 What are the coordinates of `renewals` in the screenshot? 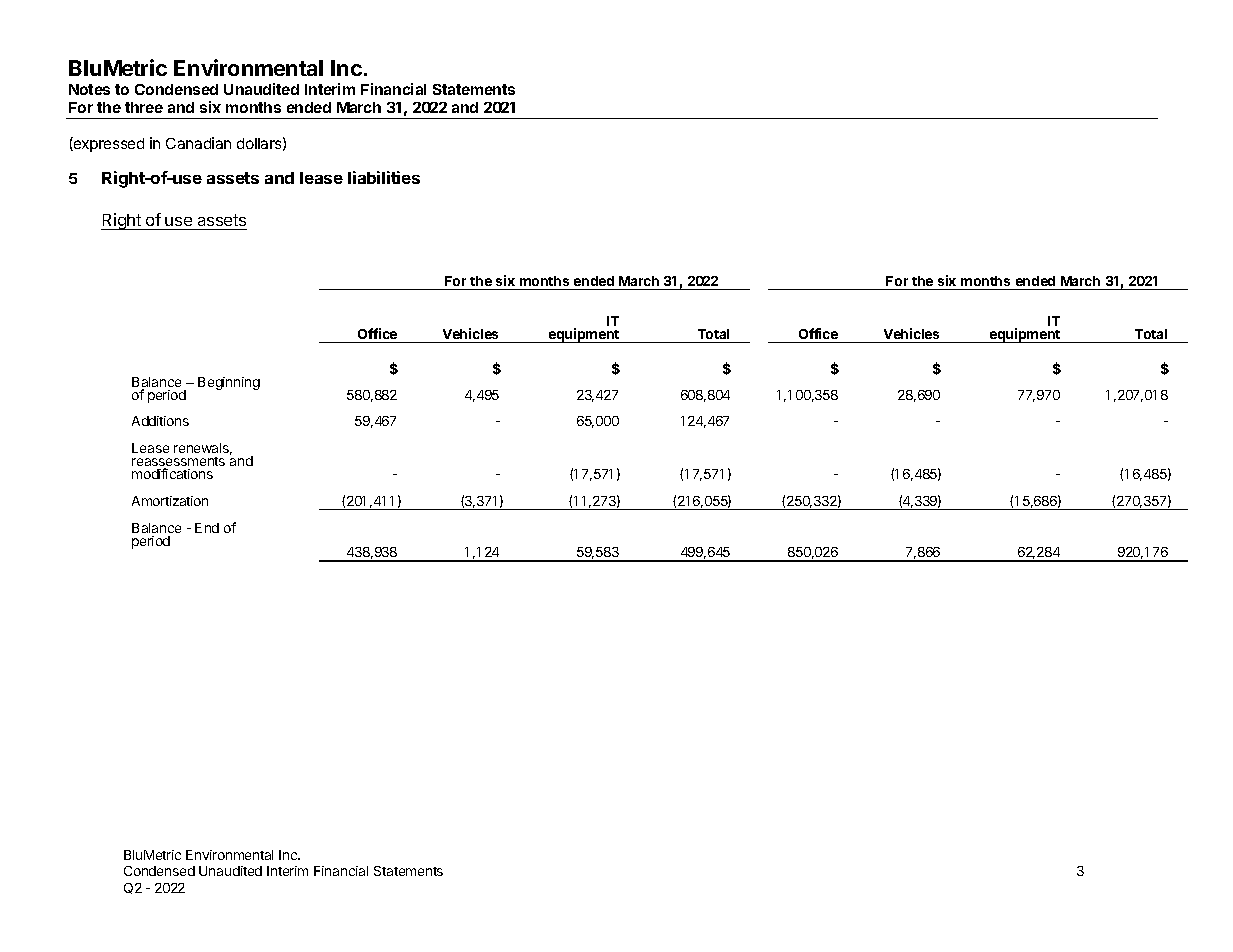 It's located at (203, 449).
